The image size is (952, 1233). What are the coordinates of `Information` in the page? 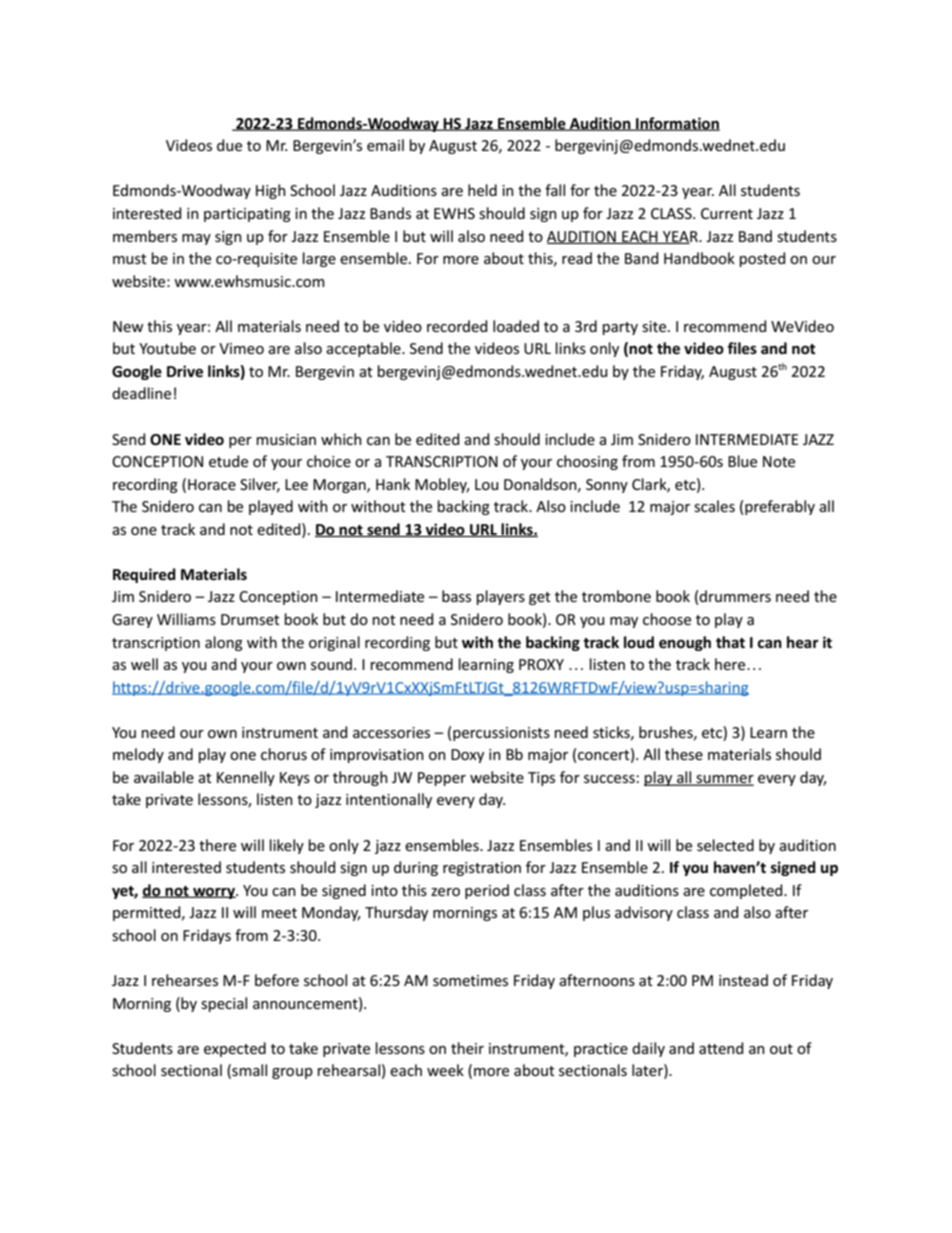 It's located at (677, 124).
